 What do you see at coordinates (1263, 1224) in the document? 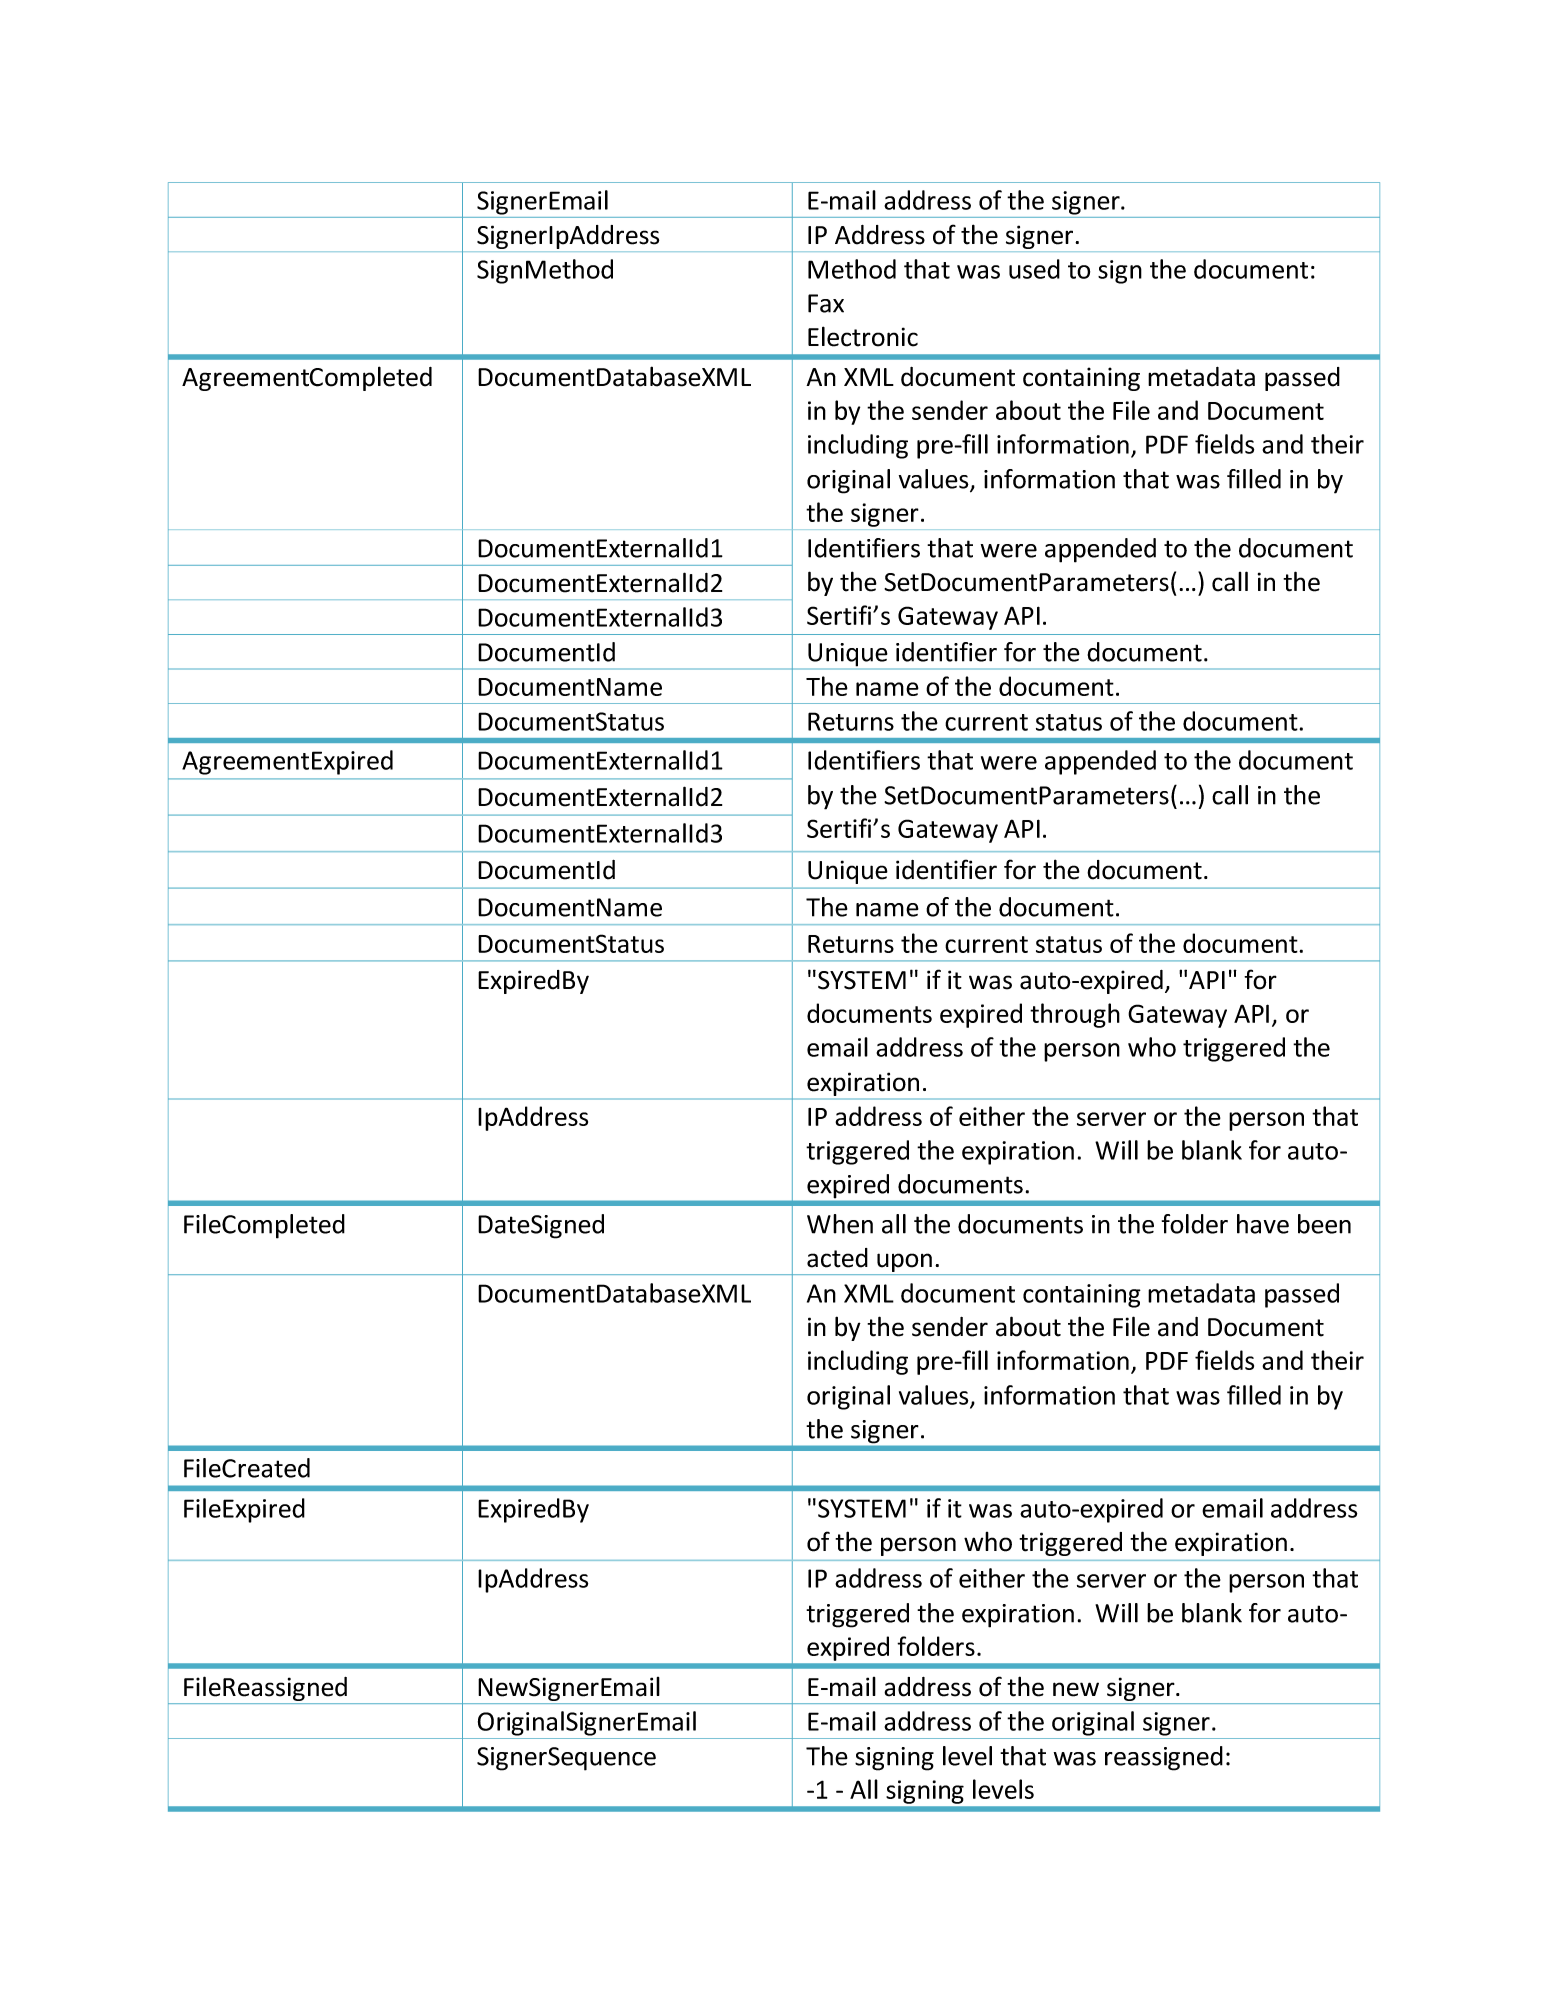
I see `have` at bounding box center [1263, 1224].
